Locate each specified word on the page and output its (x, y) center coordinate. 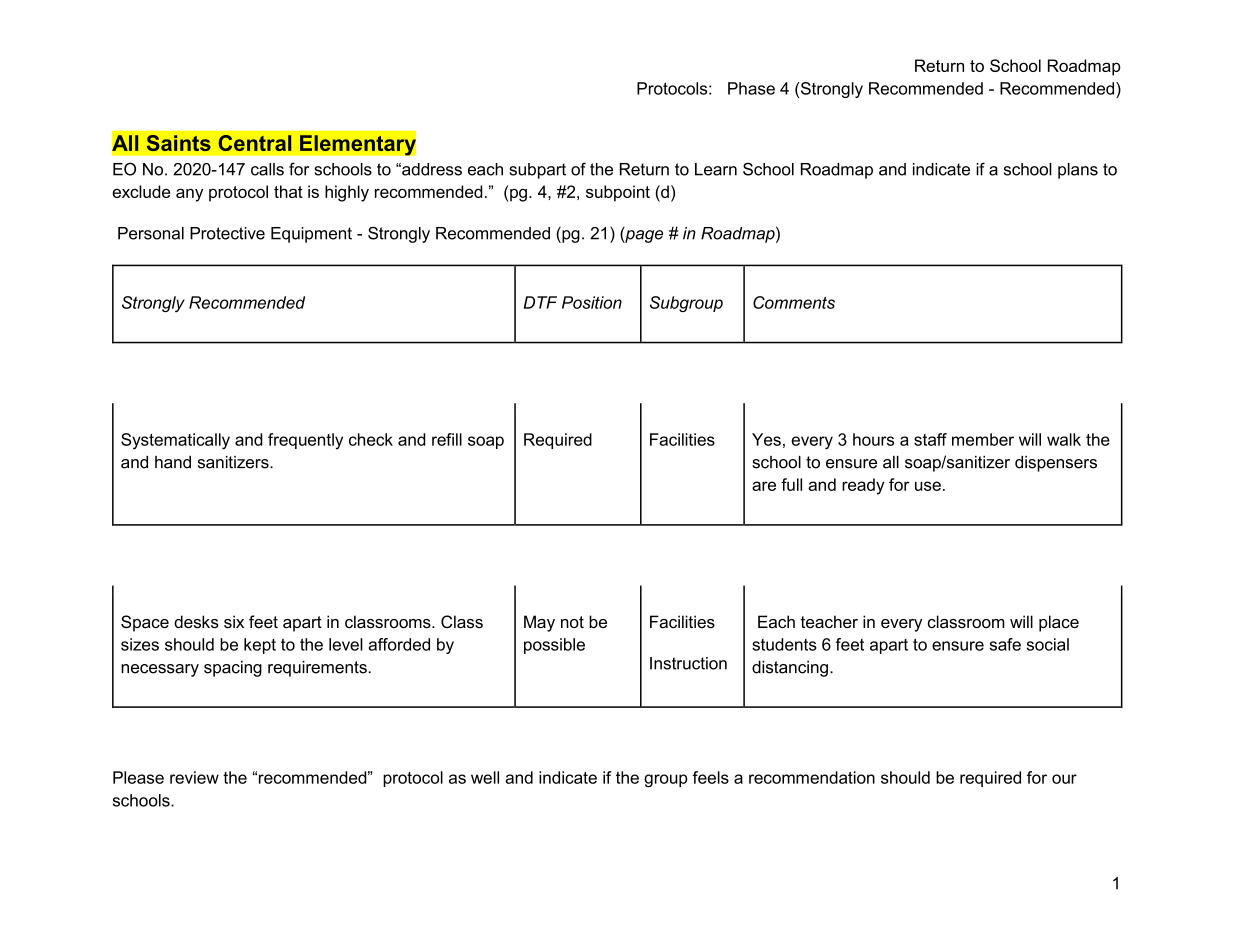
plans (1078, 171)
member (983, 439)
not (572, 622)
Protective (227, 233)
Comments (794, 302)
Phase (751, 88)
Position (592, 302)
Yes (766, 439)
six (234, 621)
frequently (305, 441)
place (1059, 623)
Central (254, 143)
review (194, 777)
